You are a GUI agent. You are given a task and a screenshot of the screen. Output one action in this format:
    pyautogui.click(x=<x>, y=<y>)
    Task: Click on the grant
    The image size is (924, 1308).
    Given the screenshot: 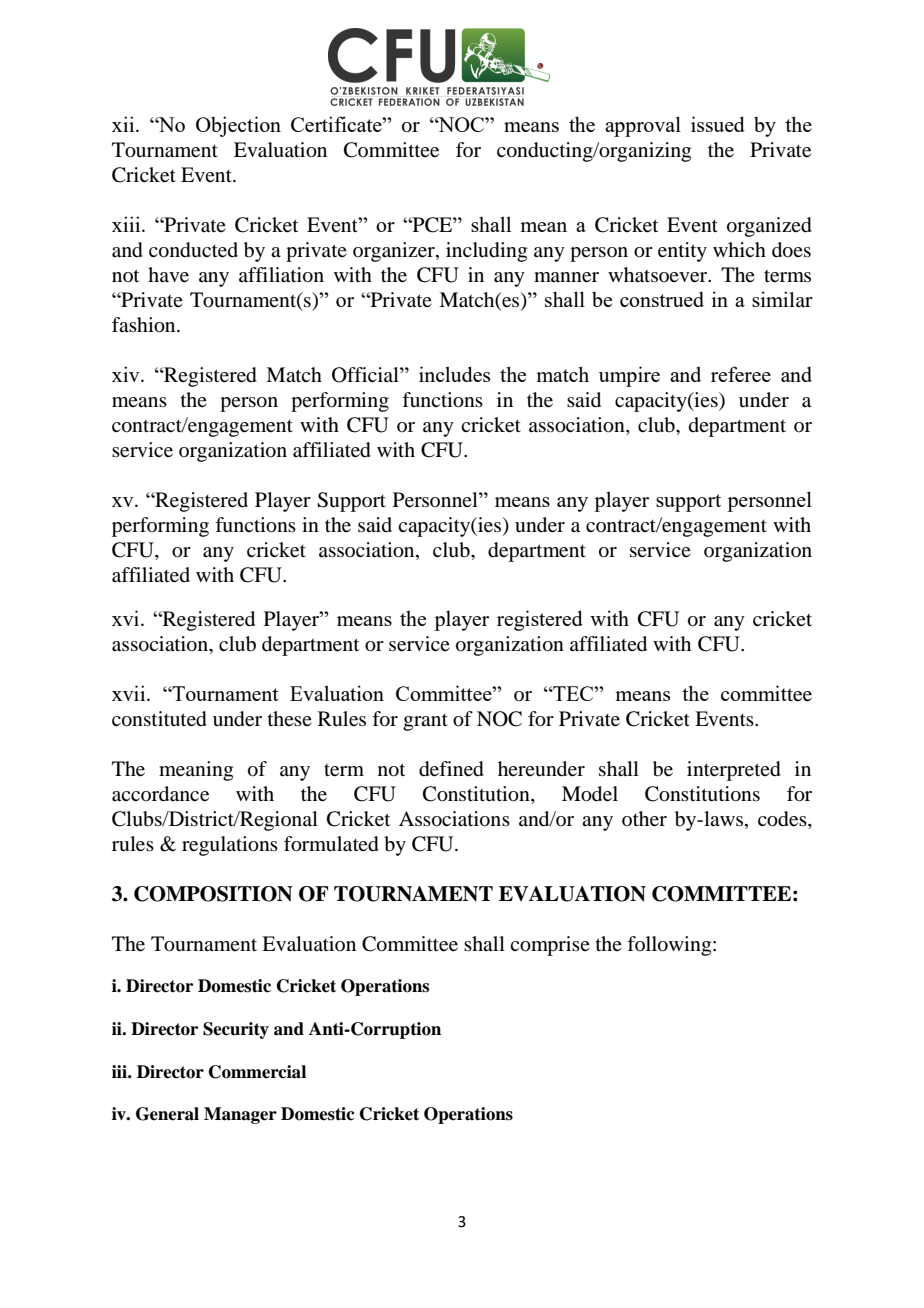 What is the action you would take?
    pyautogui.click(x=425, y=722)
